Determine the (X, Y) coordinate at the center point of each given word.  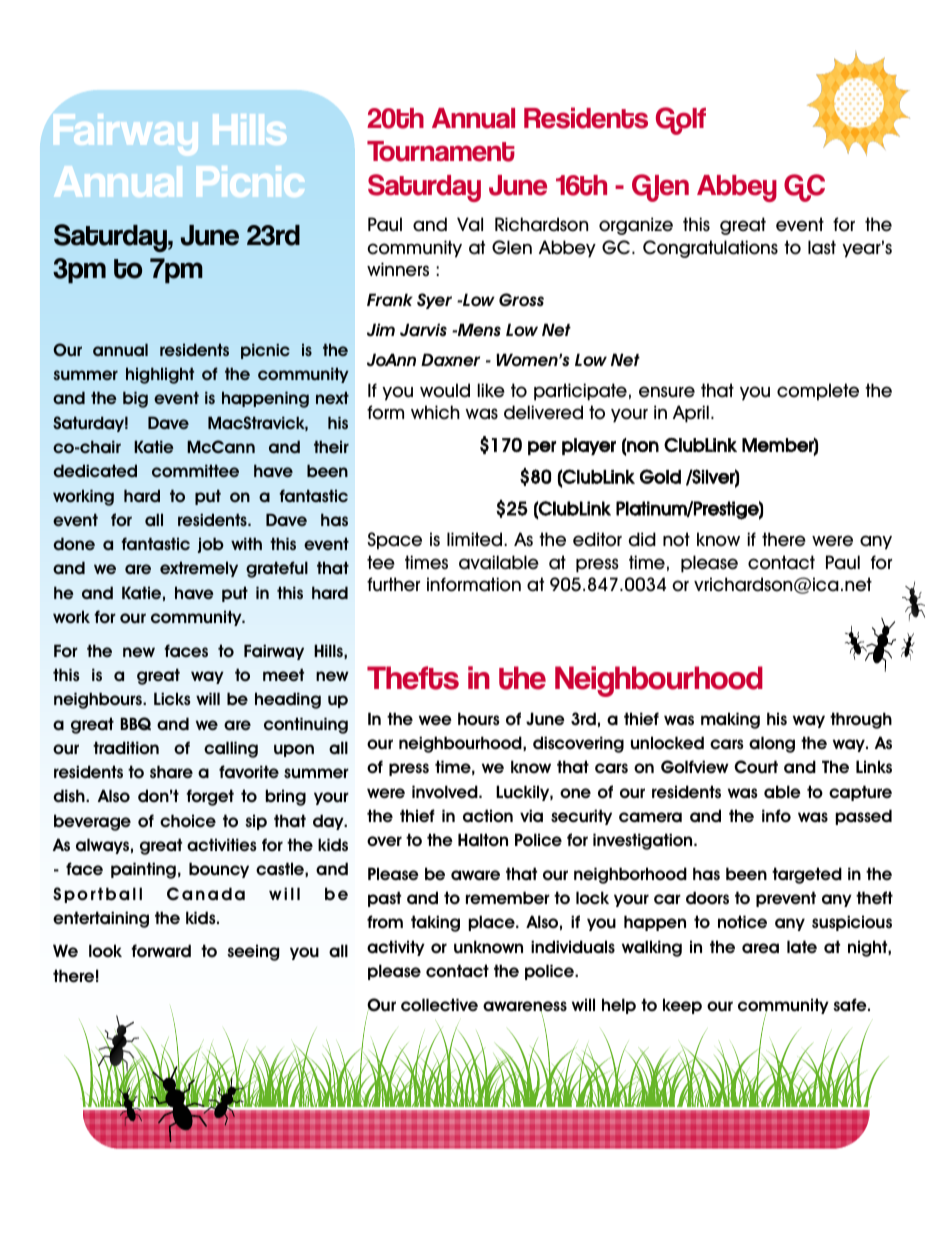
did (642, 539)
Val (470, 224)
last (822, 247)
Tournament (441, 151)
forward (161, 951)
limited (476, 539)
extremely (199, 569)
